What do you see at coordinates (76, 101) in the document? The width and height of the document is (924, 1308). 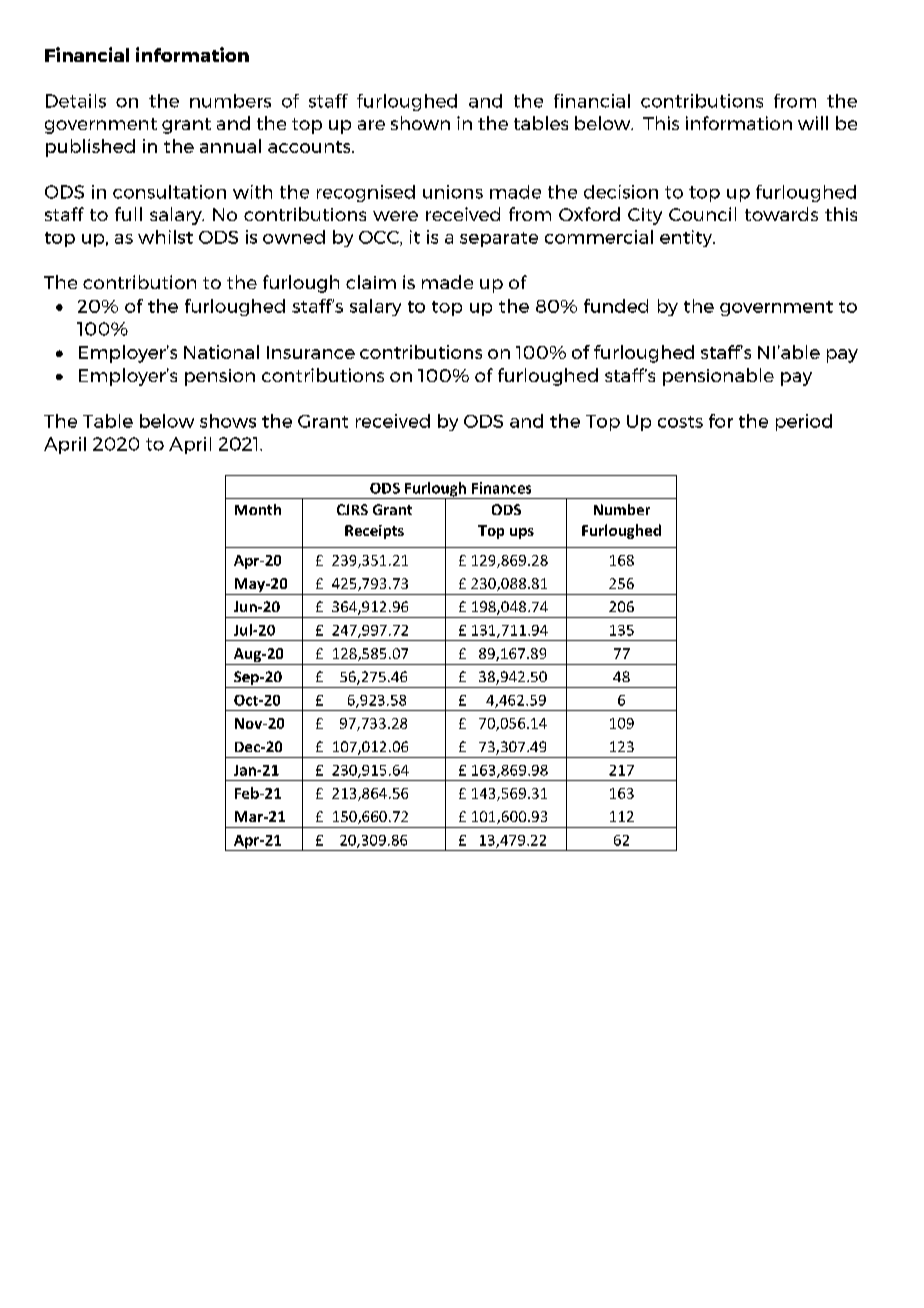 I see `Details` at bounding box center [76, 101].
